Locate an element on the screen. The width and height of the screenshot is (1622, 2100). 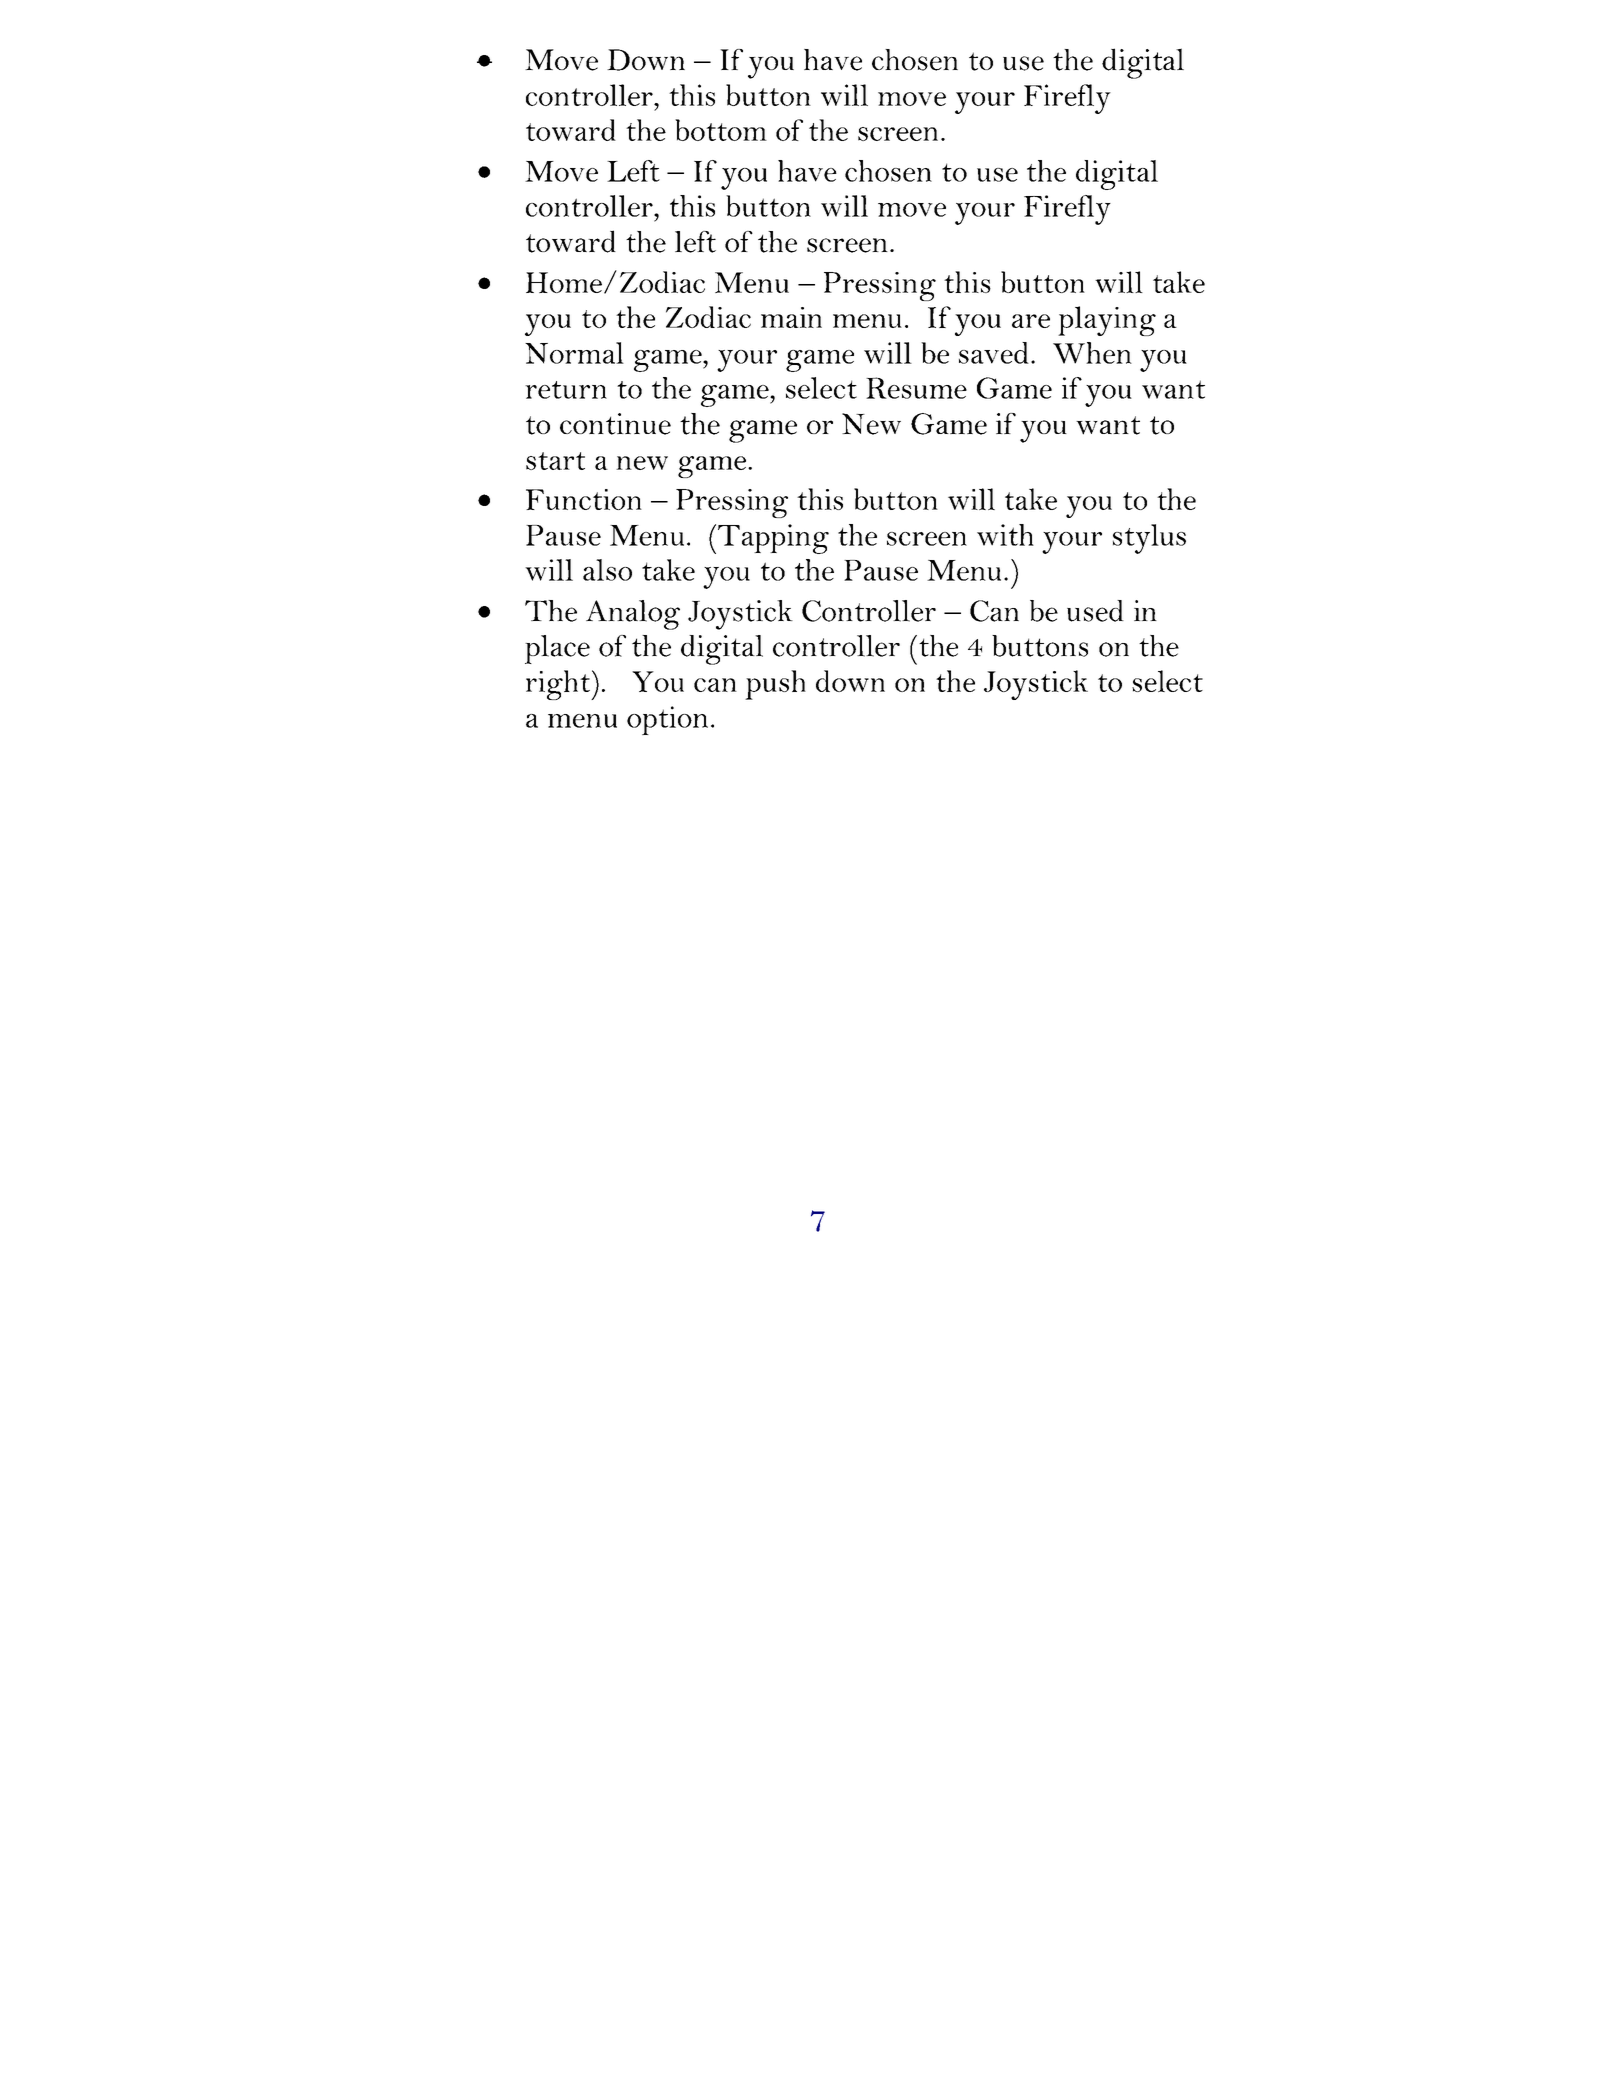
stylus is located at coordinates (1149, 539).
